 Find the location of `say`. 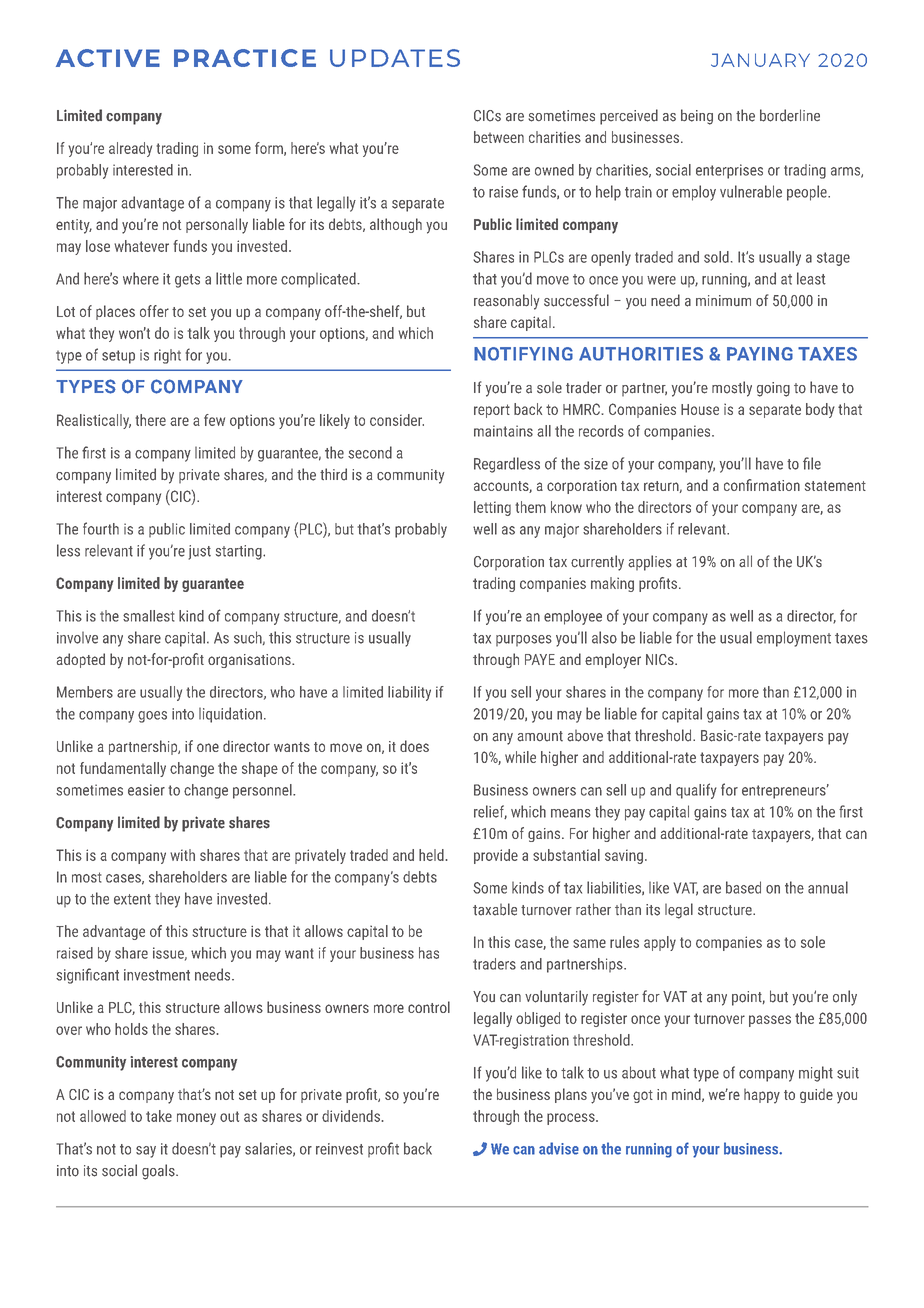

say is located at coordinates (146, 1152).
